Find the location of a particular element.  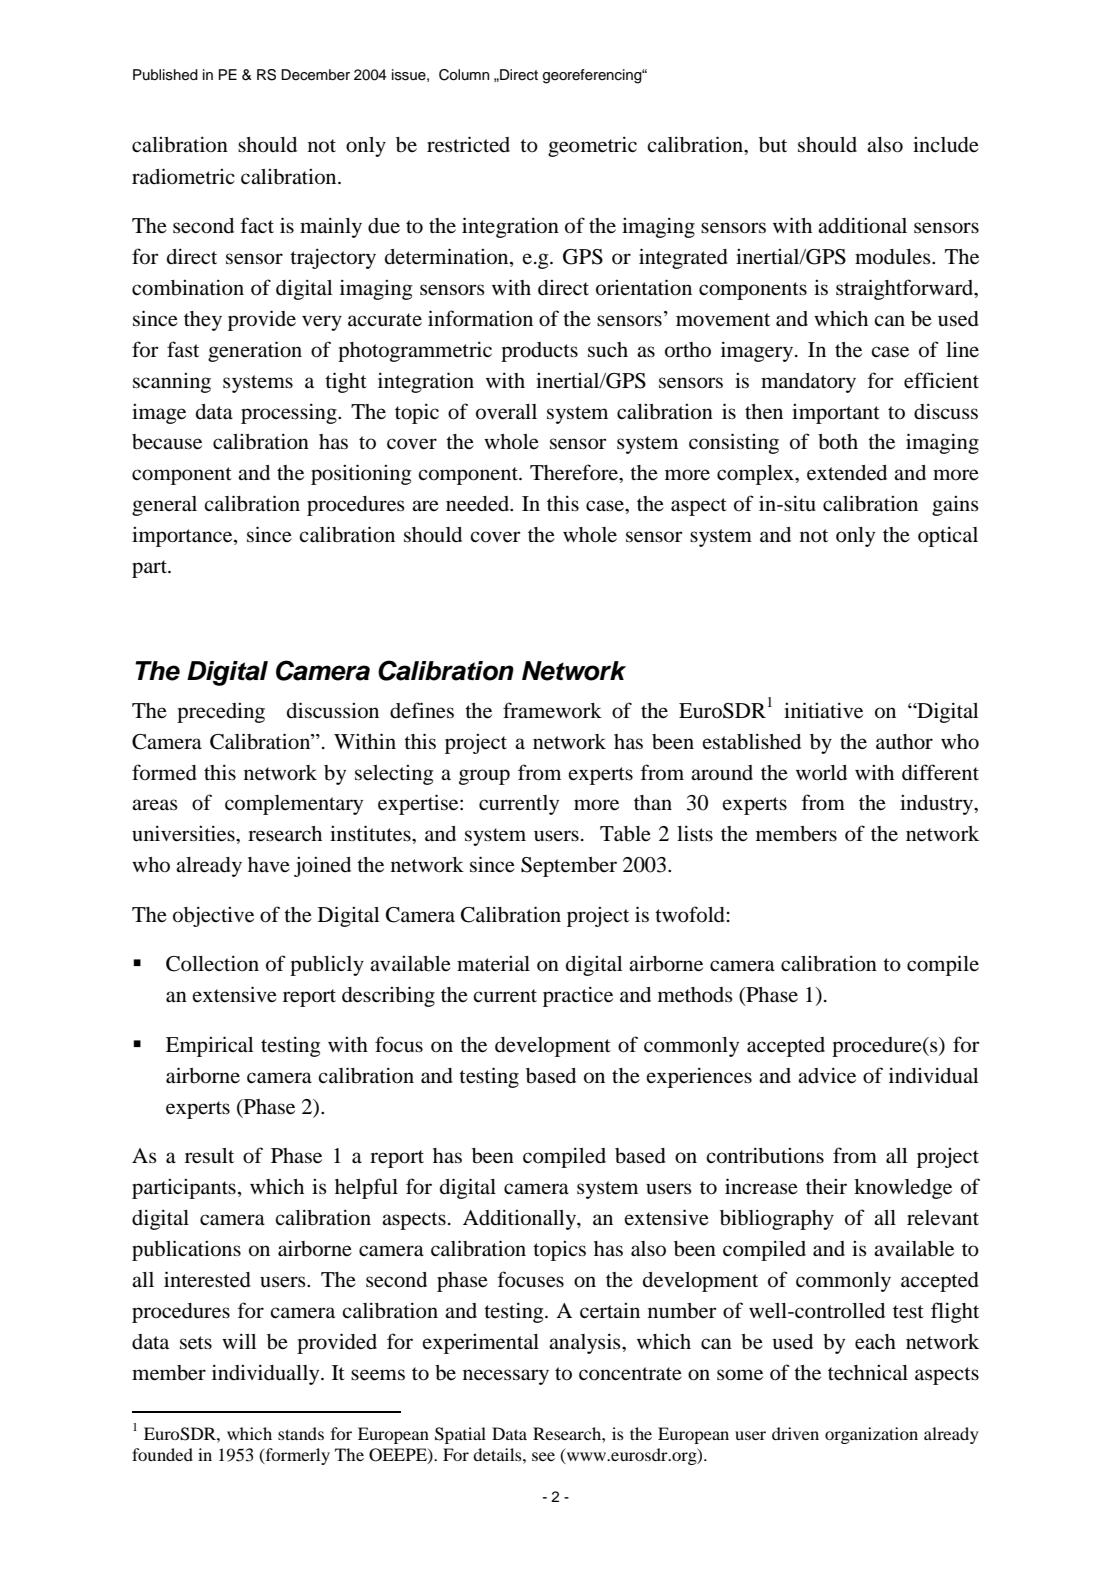

include is located at coordinates (946, 145).
